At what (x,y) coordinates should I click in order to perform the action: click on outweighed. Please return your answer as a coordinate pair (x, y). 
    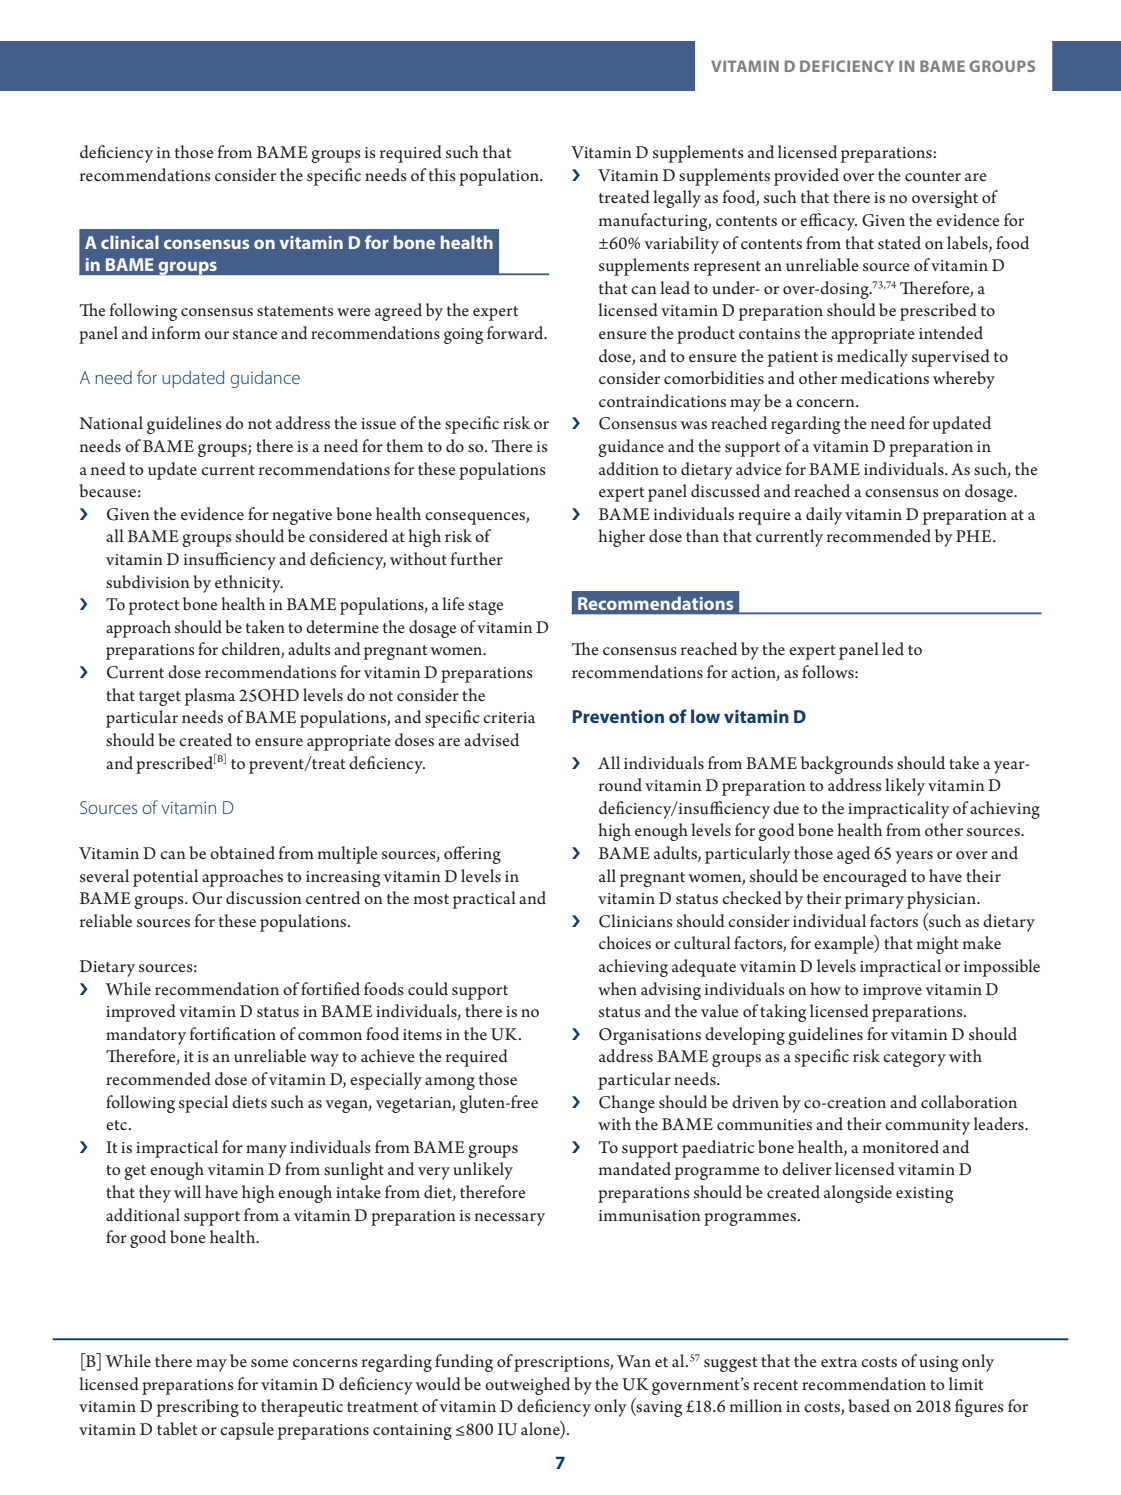
    Looking at the image, I should click on (527, 1386).
